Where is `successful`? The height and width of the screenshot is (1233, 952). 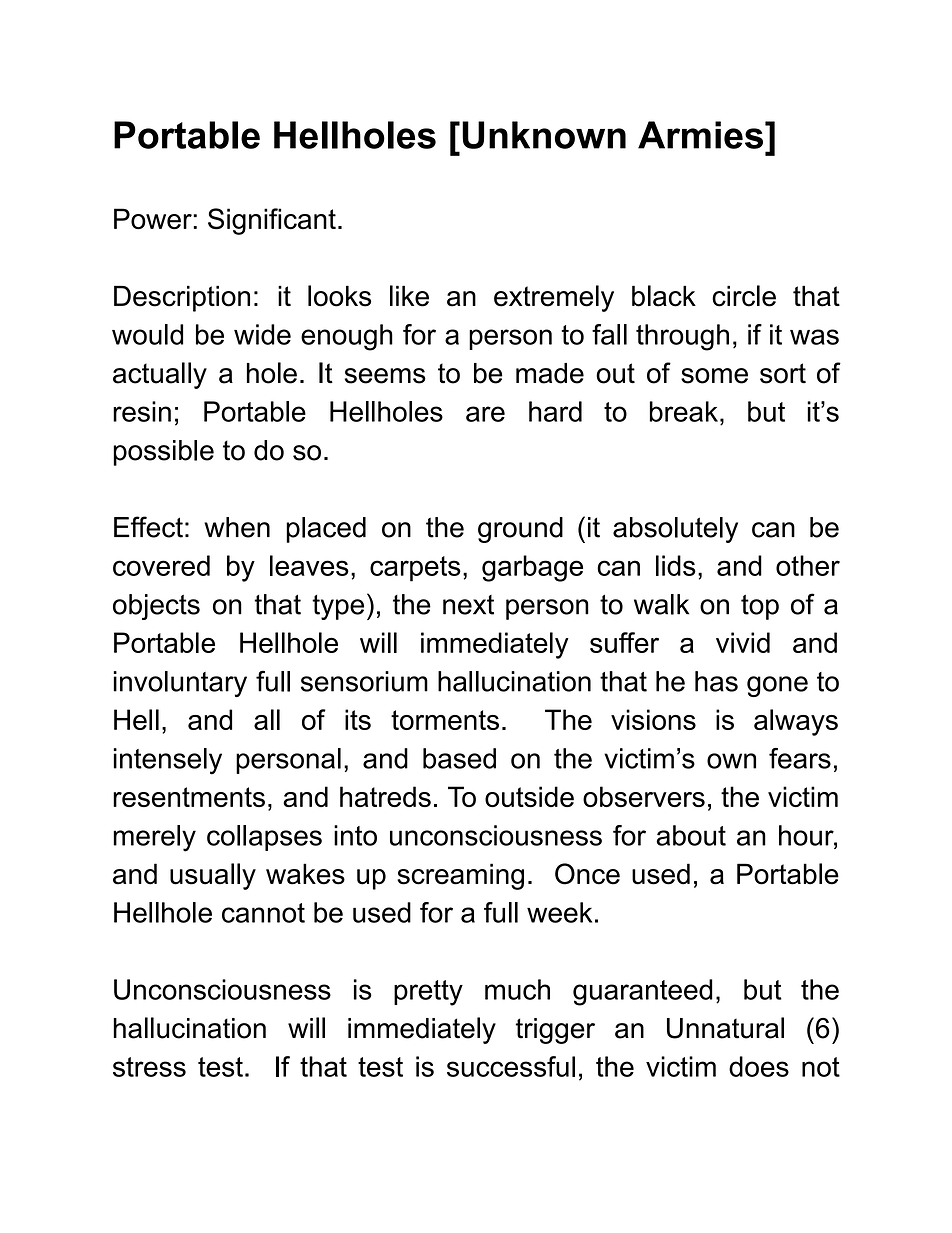
successful is located at coordinates (511, 1066).
